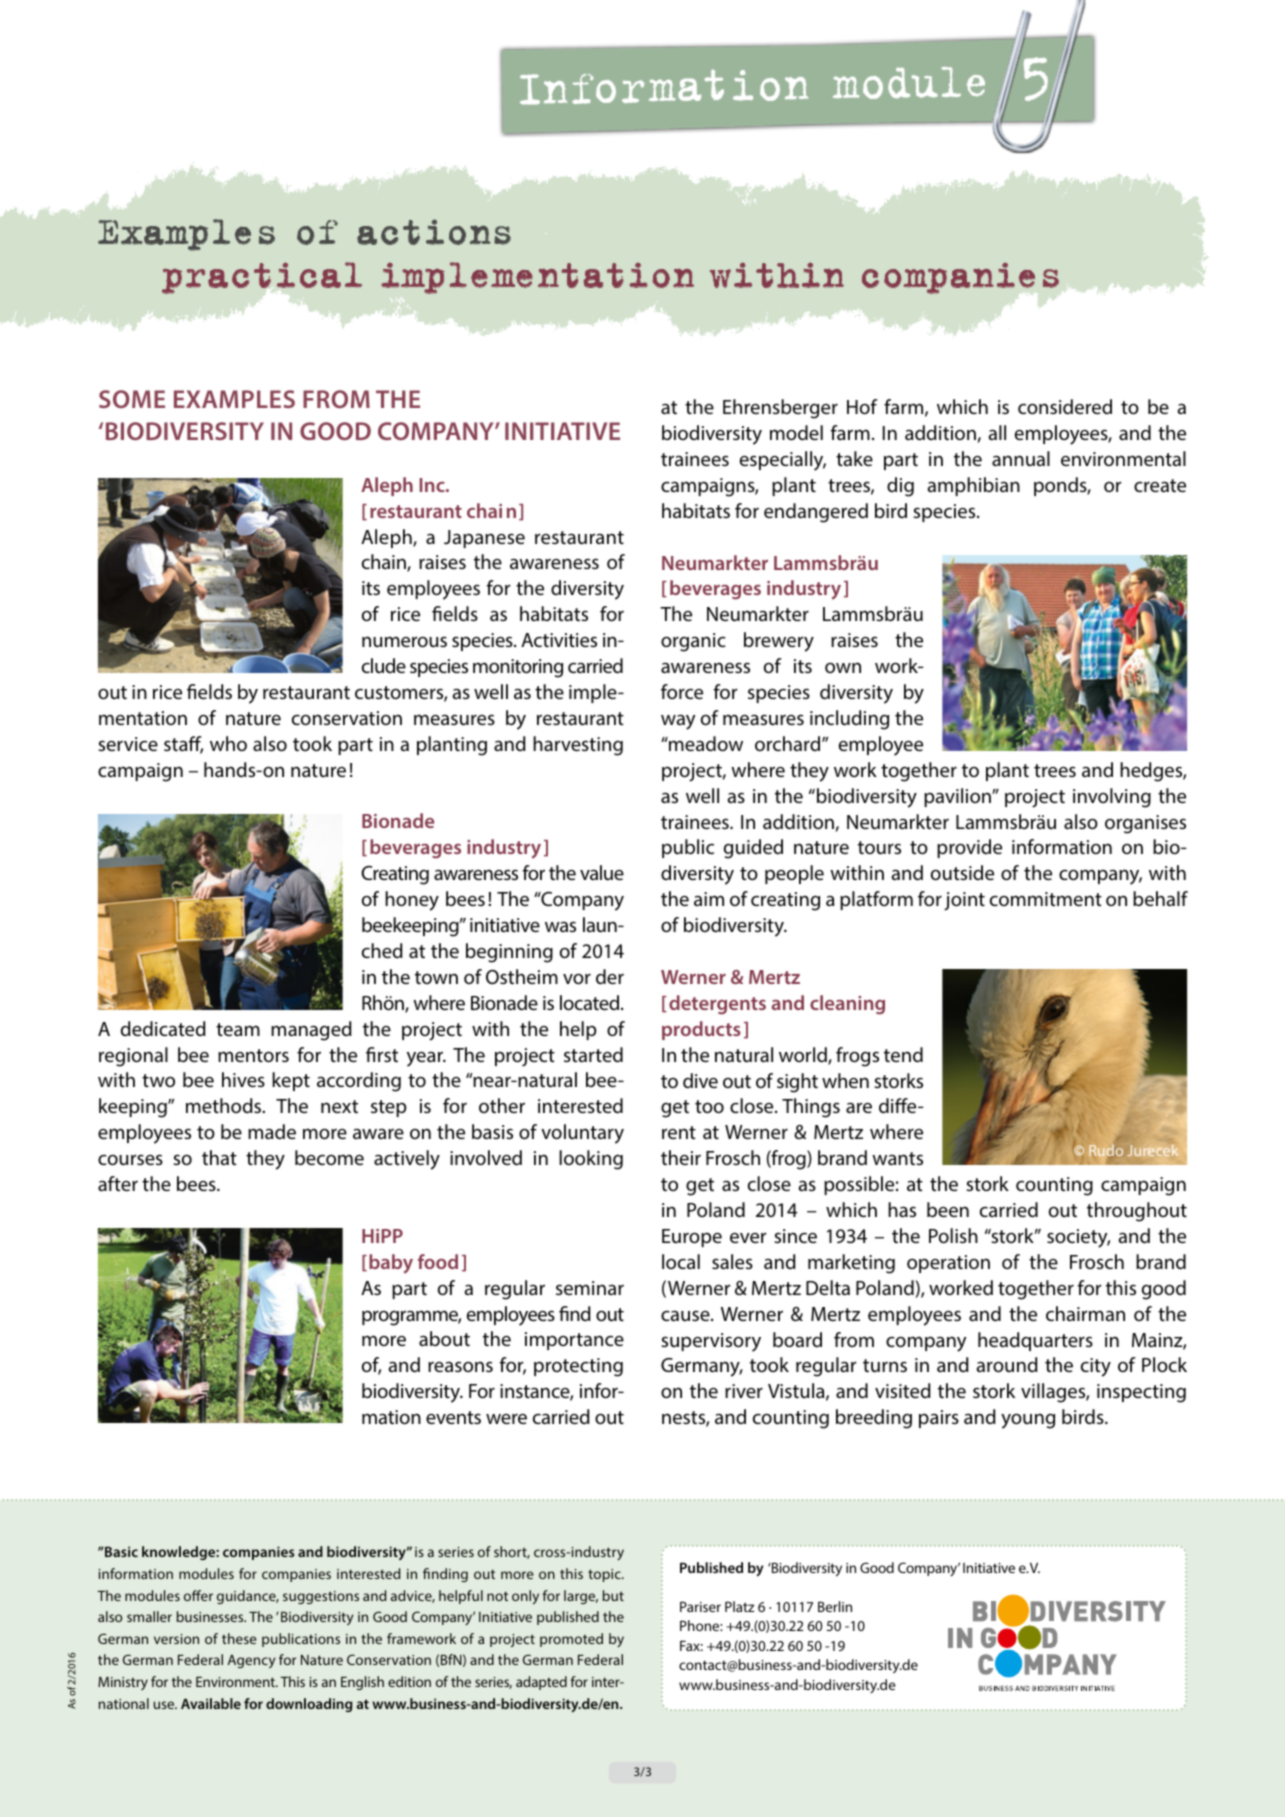  What do you see at coordinates (681, 1157) in the screenshot?
I see `their` at bounding box center [681, 1157].
